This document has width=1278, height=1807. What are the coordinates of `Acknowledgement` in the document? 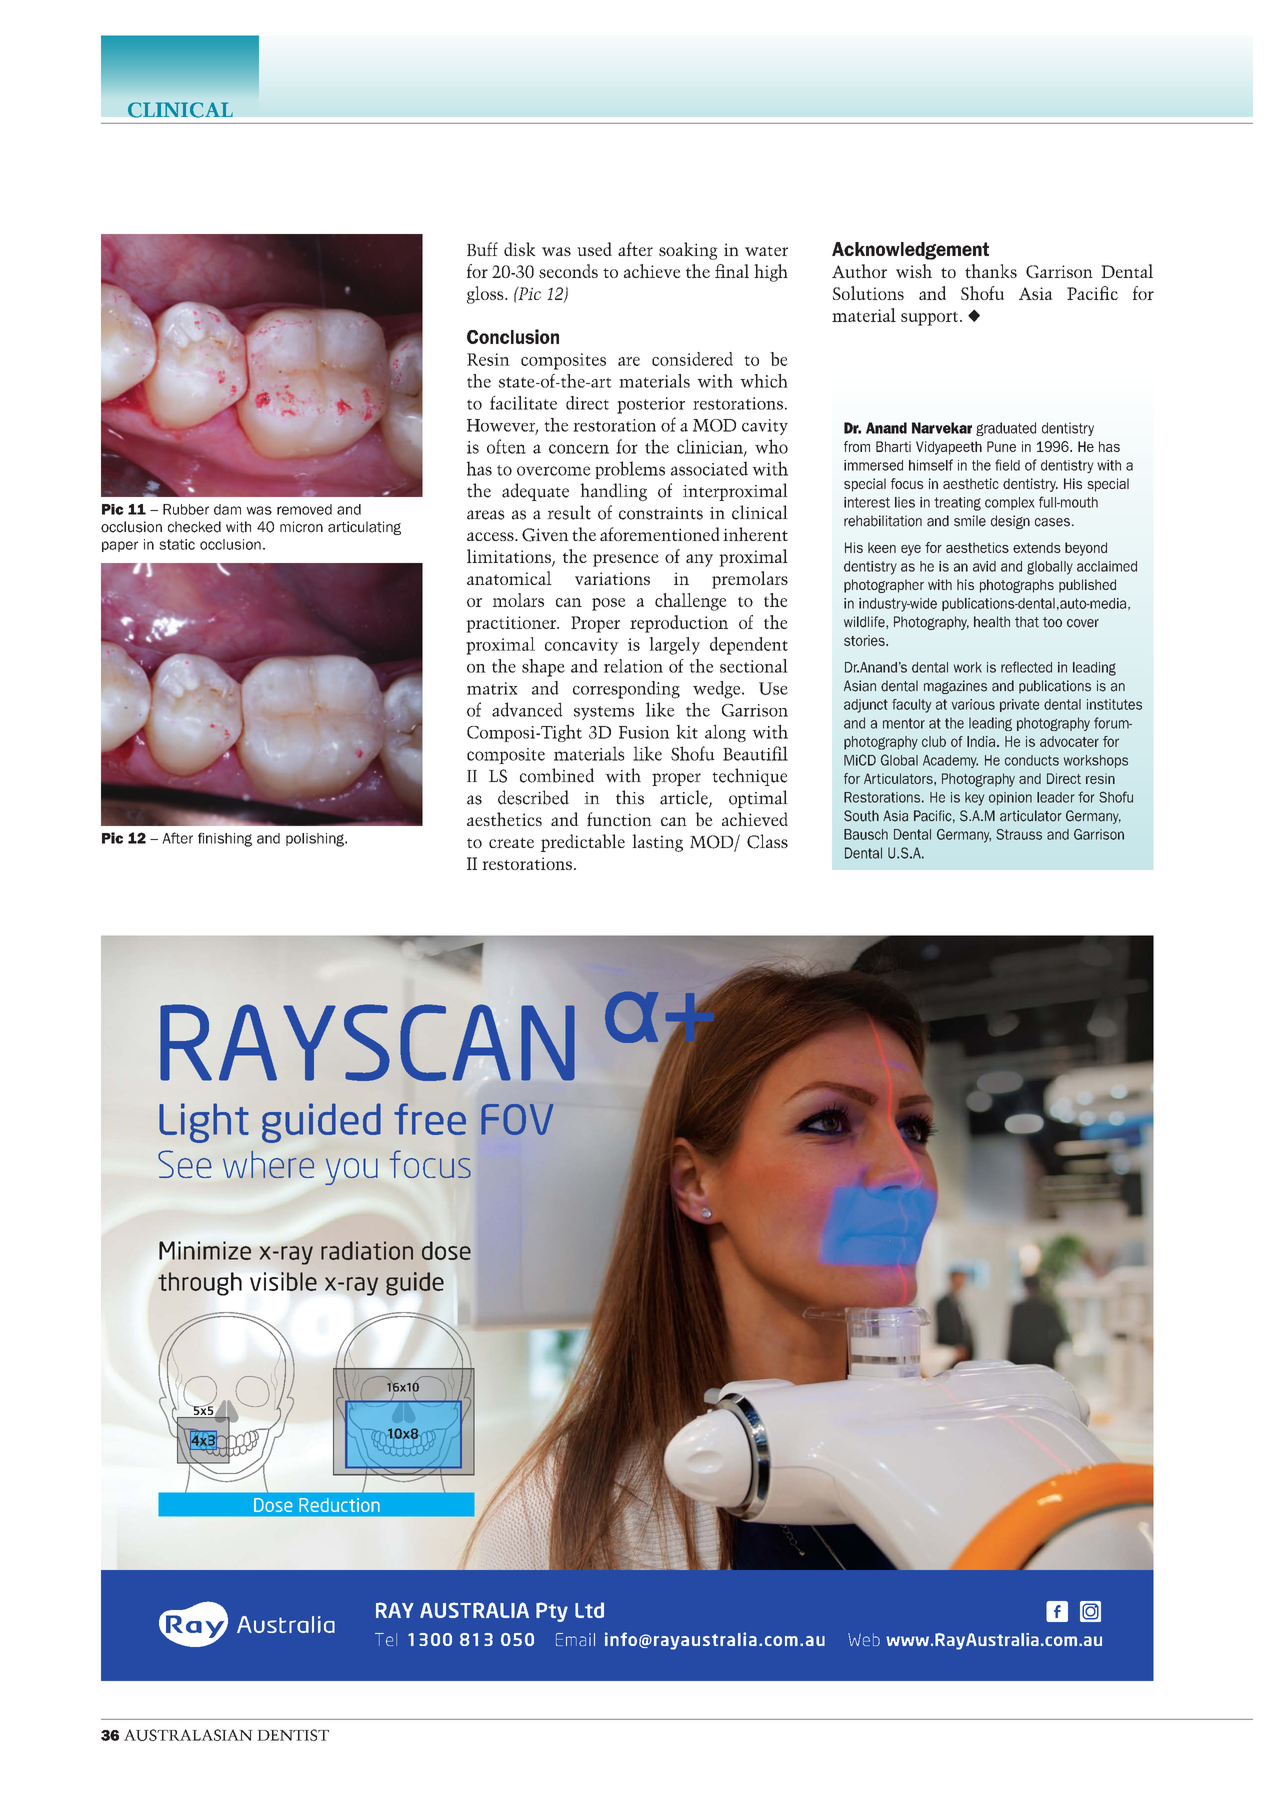 It's located at (910, 251).
